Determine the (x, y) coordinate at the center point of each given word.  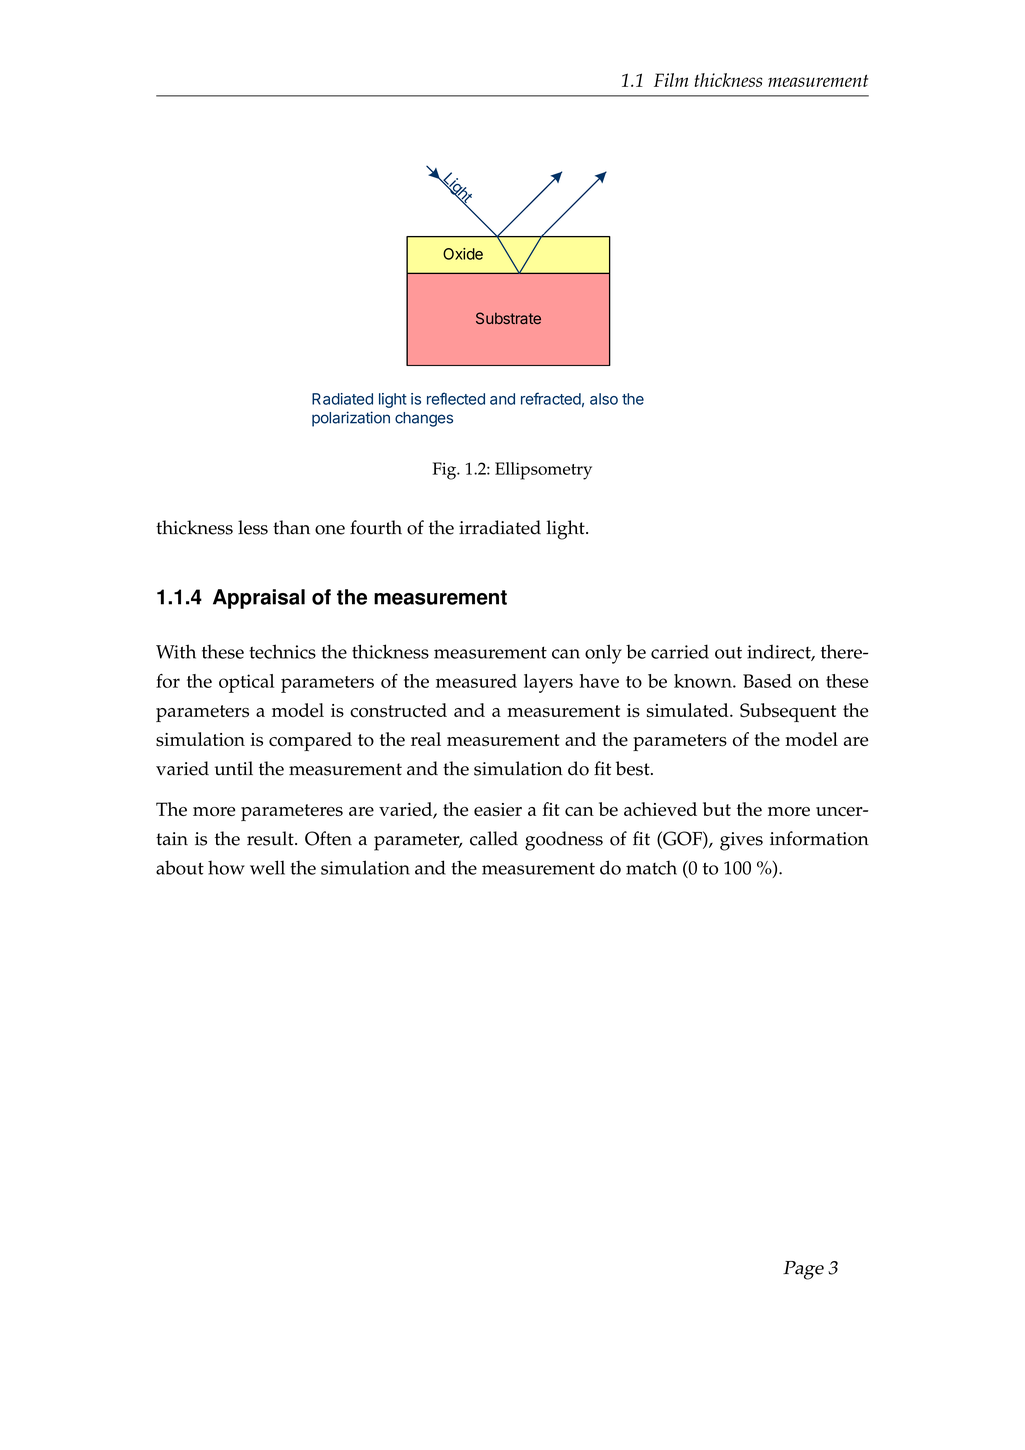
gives (741, 841)
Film (671, 80)
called (494, 838)
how (226, 867)
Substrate (508, 318)
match (651, 867)
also (604, 399)
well (267, 867)
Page (803, 1270)
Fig (446, 471)
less (253, 527)
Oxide (463, 254)
